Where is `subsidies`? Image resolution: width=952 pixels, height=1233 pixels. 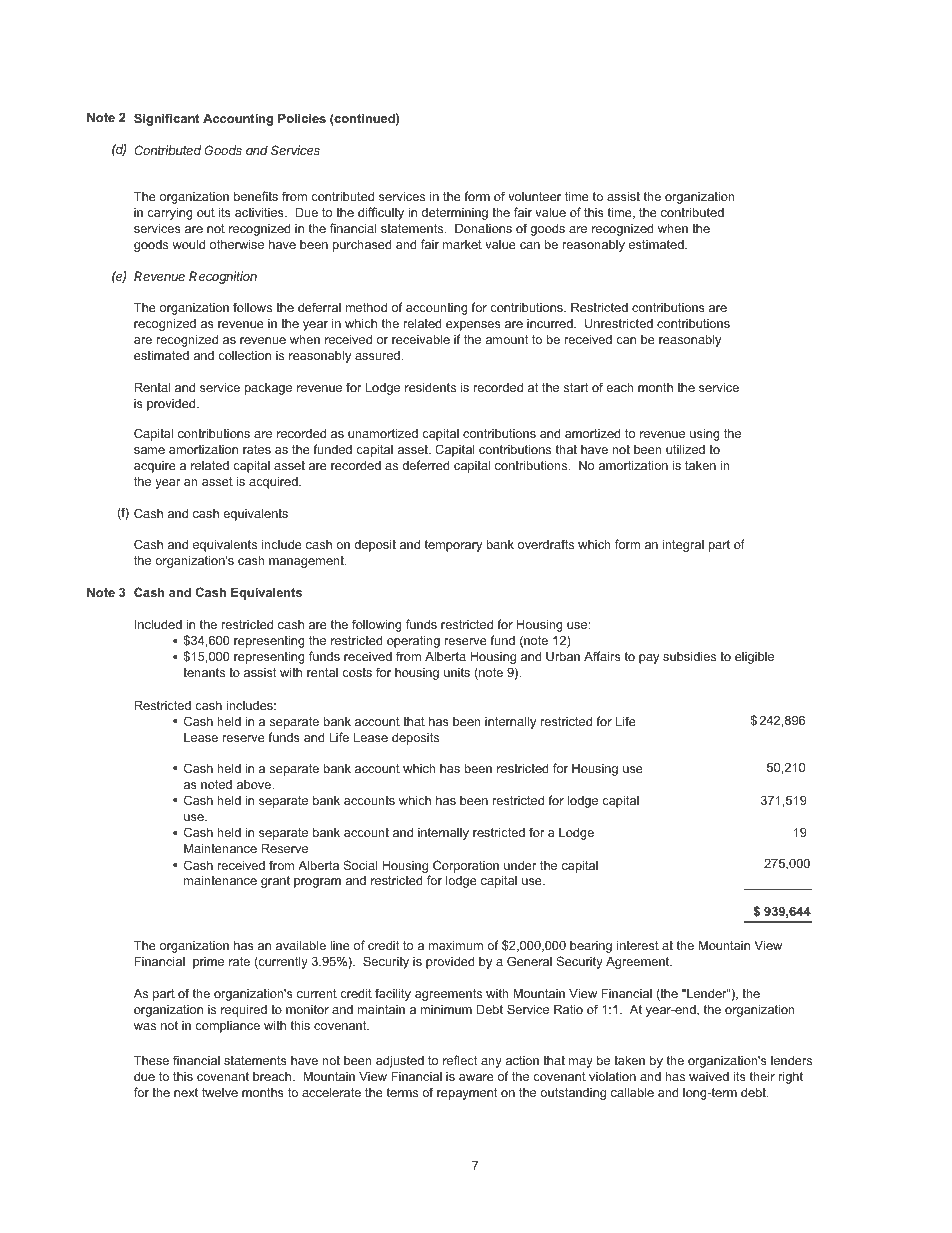 subsidies is located at coordinates (689, 656).
